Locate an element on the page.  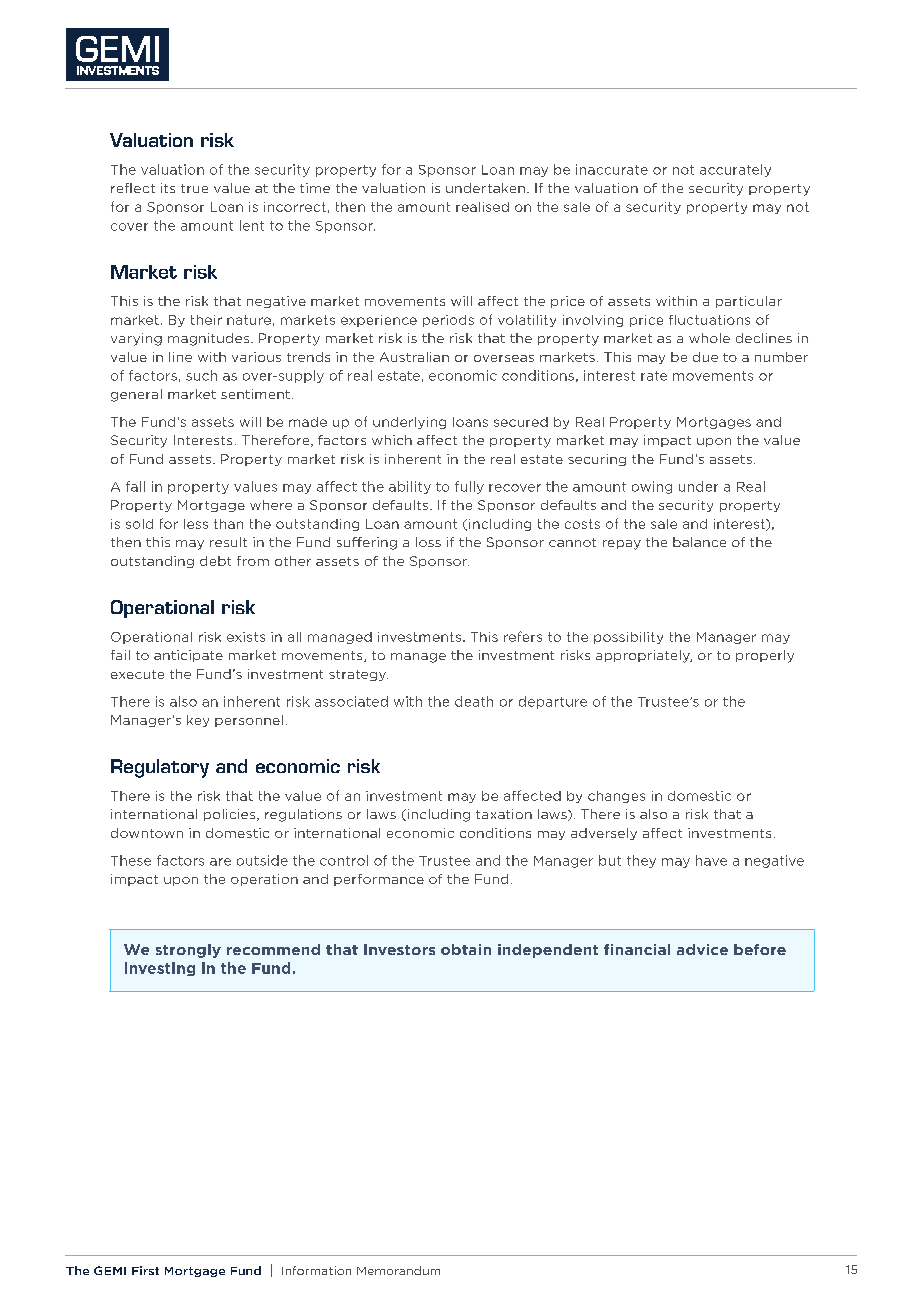
less is located at coordinates (196, 524).
